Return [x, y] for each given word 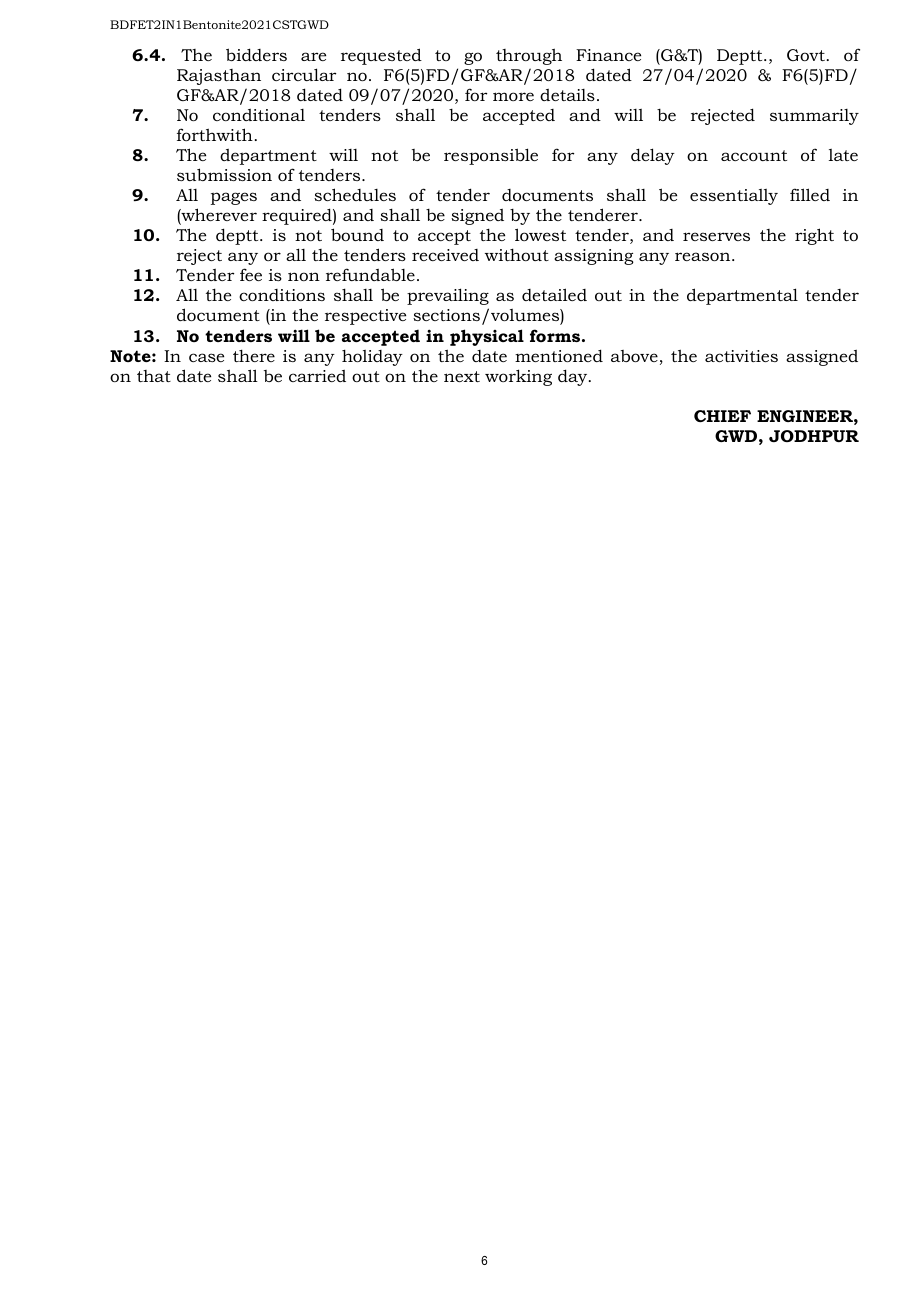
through [529, 56]
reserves [716, 236]
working [518, 377]
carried [317, 376]
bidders [256, 54]
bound [357, 234]
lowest [540, 234]
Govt [806, 55]
